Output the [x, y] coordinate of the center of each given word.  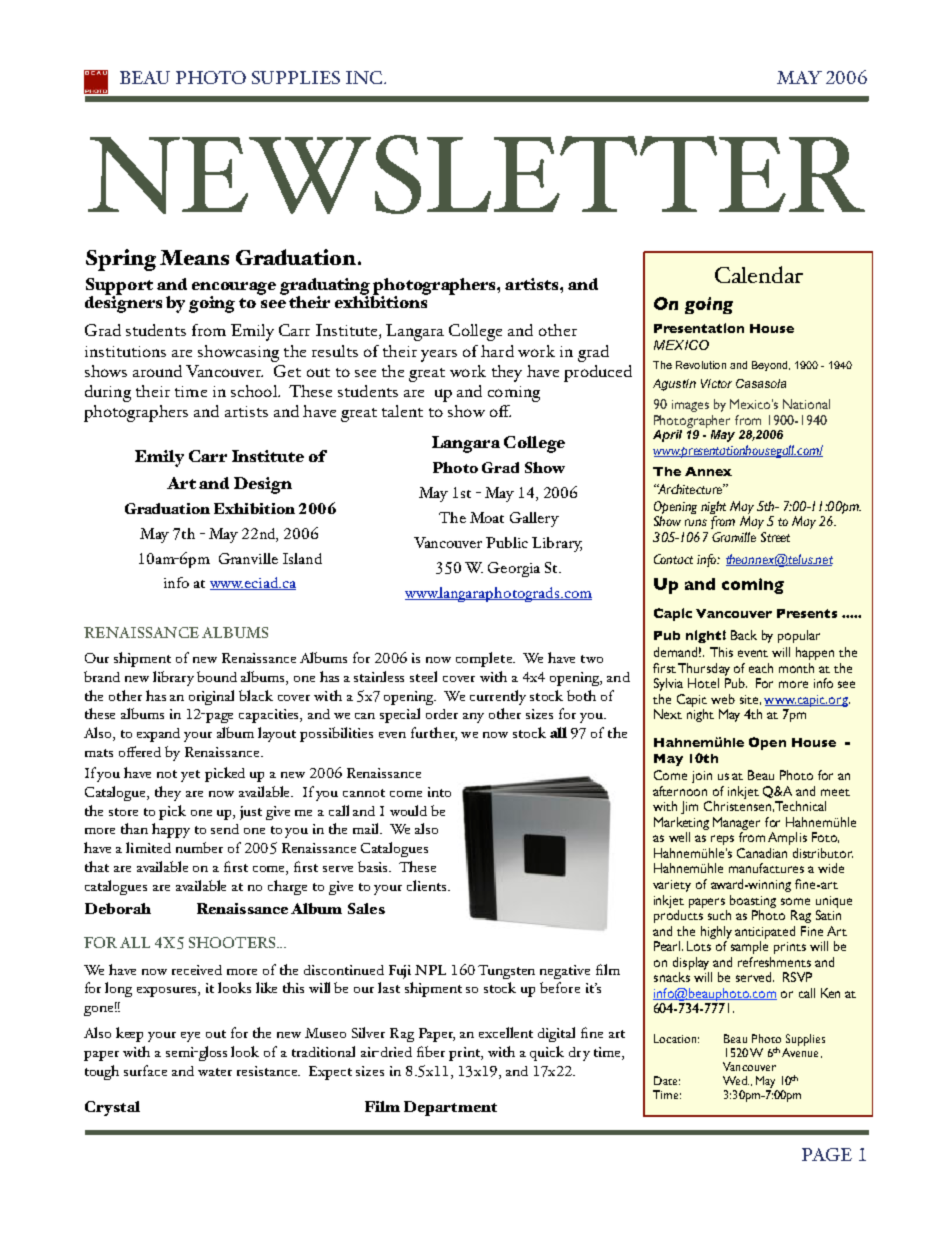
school [255, 391]
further [434, 734]
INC [365, 77]
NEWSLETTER [476, 174]
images [690, 406]
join [702, 777]
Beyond [769, 366]
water [215, 1072]
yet [190, 776]
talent [402, 411]
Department [450, 1108]
